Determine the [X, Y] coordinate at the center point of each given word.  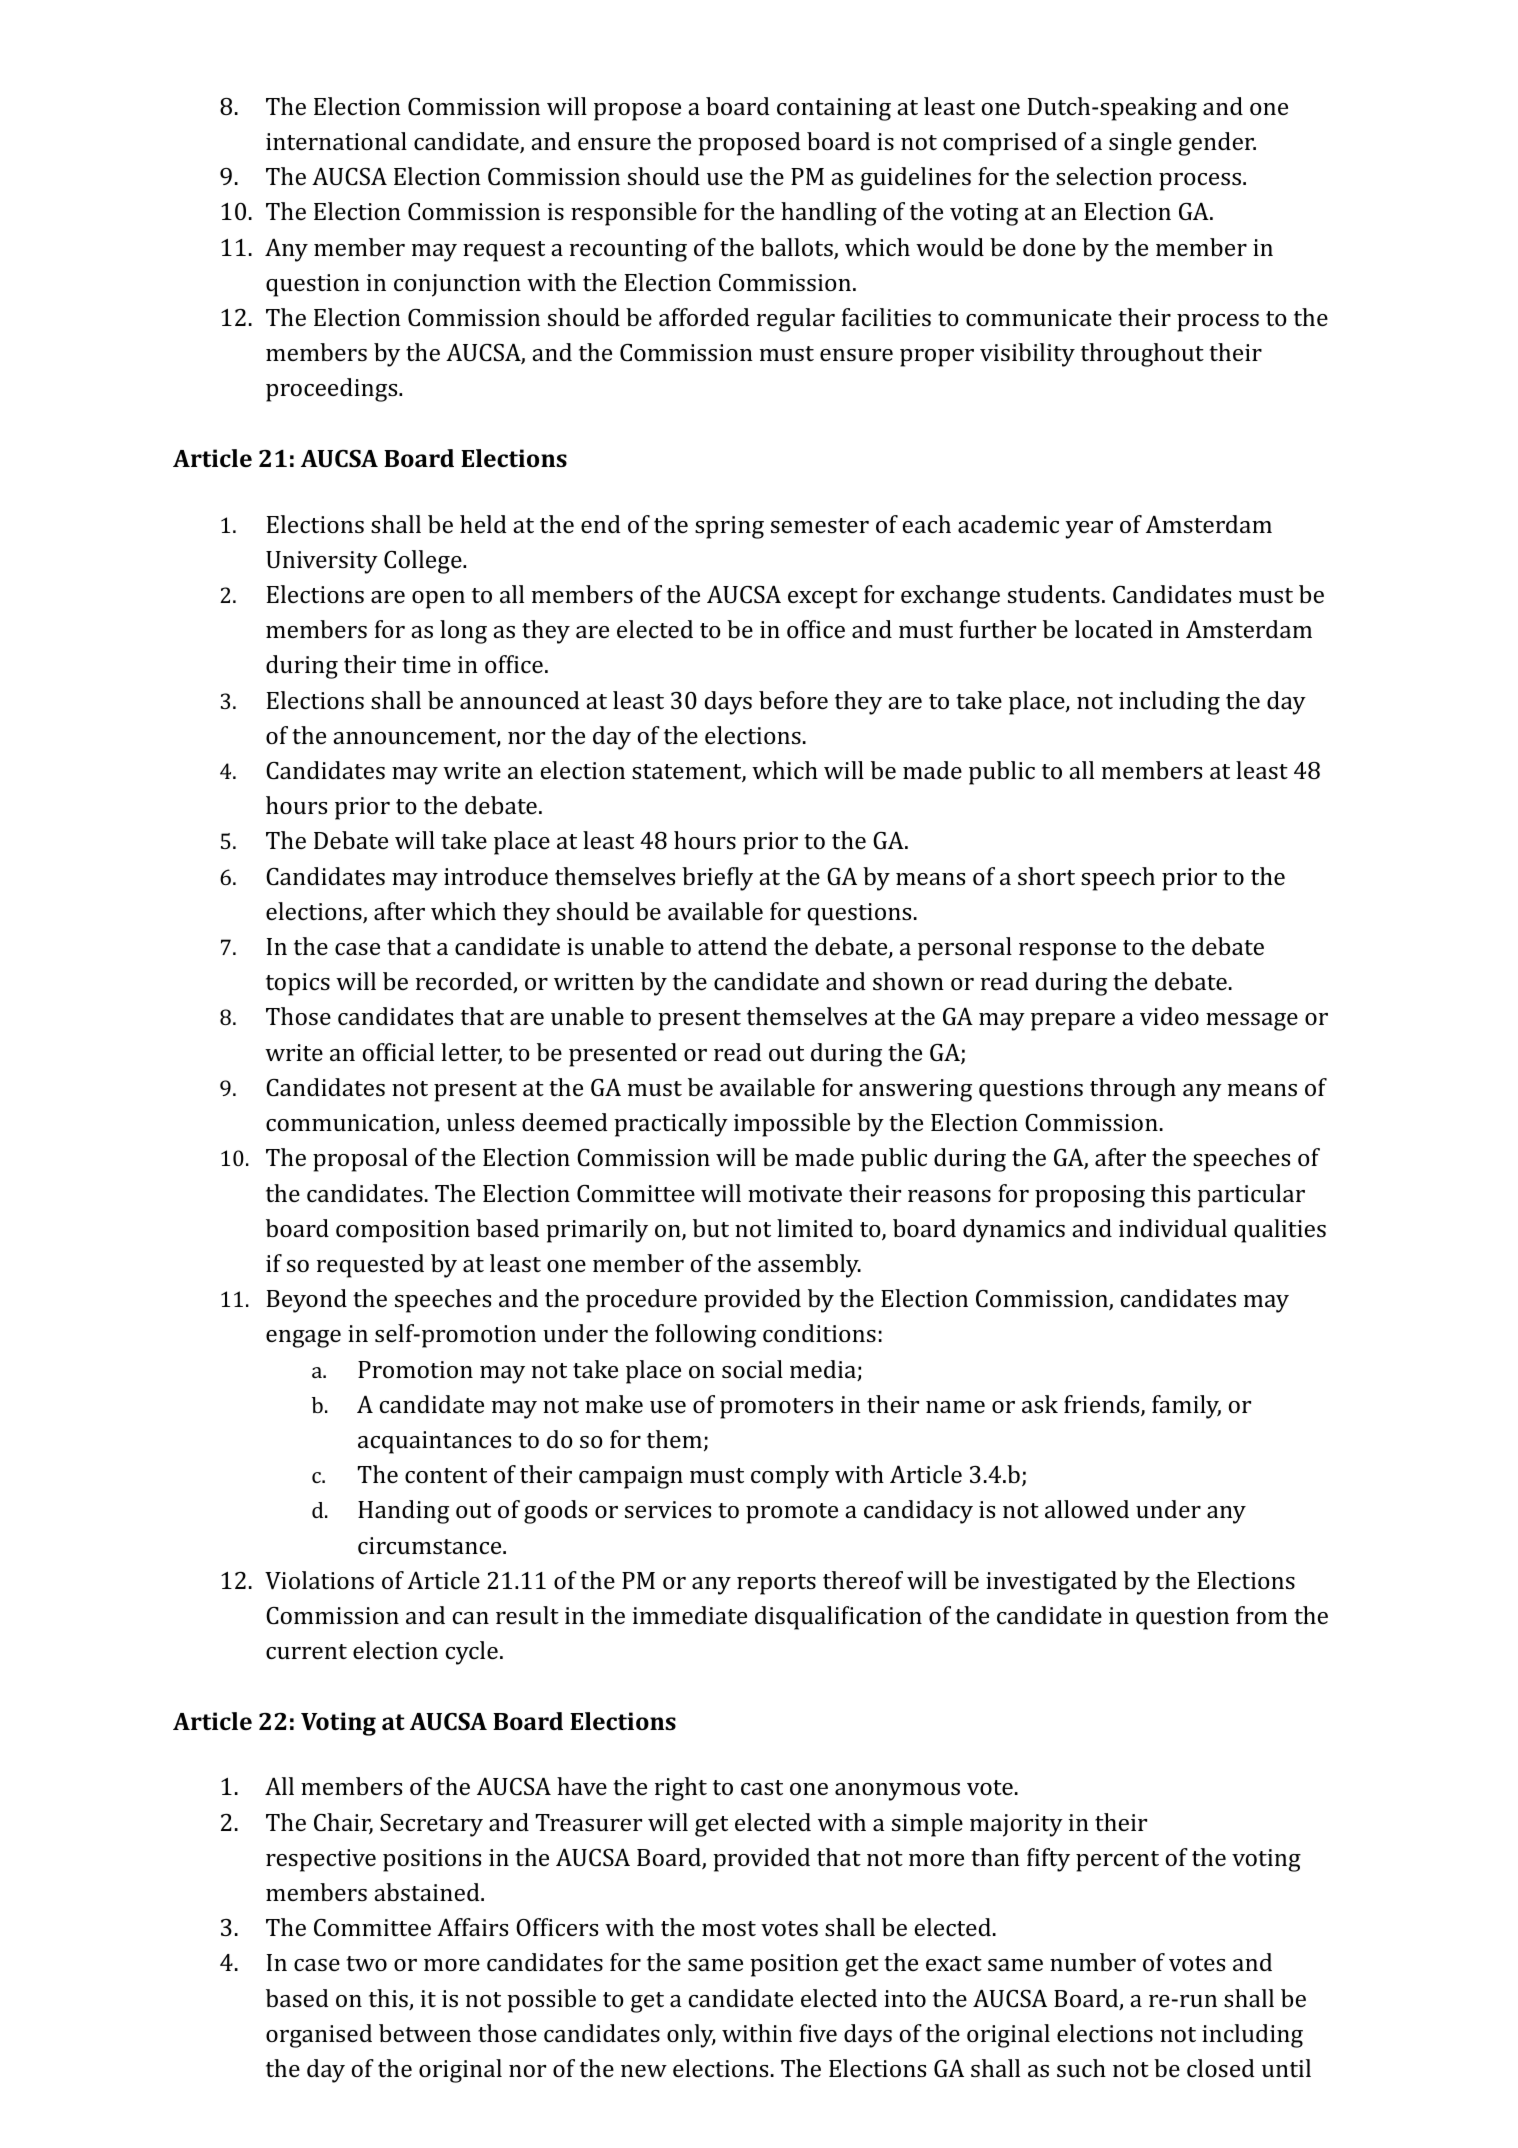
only [691, 2036]
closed [1221, 2068]
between [425, 2033]
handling [829, 214]
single [1140, 144]
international [336, 141]
